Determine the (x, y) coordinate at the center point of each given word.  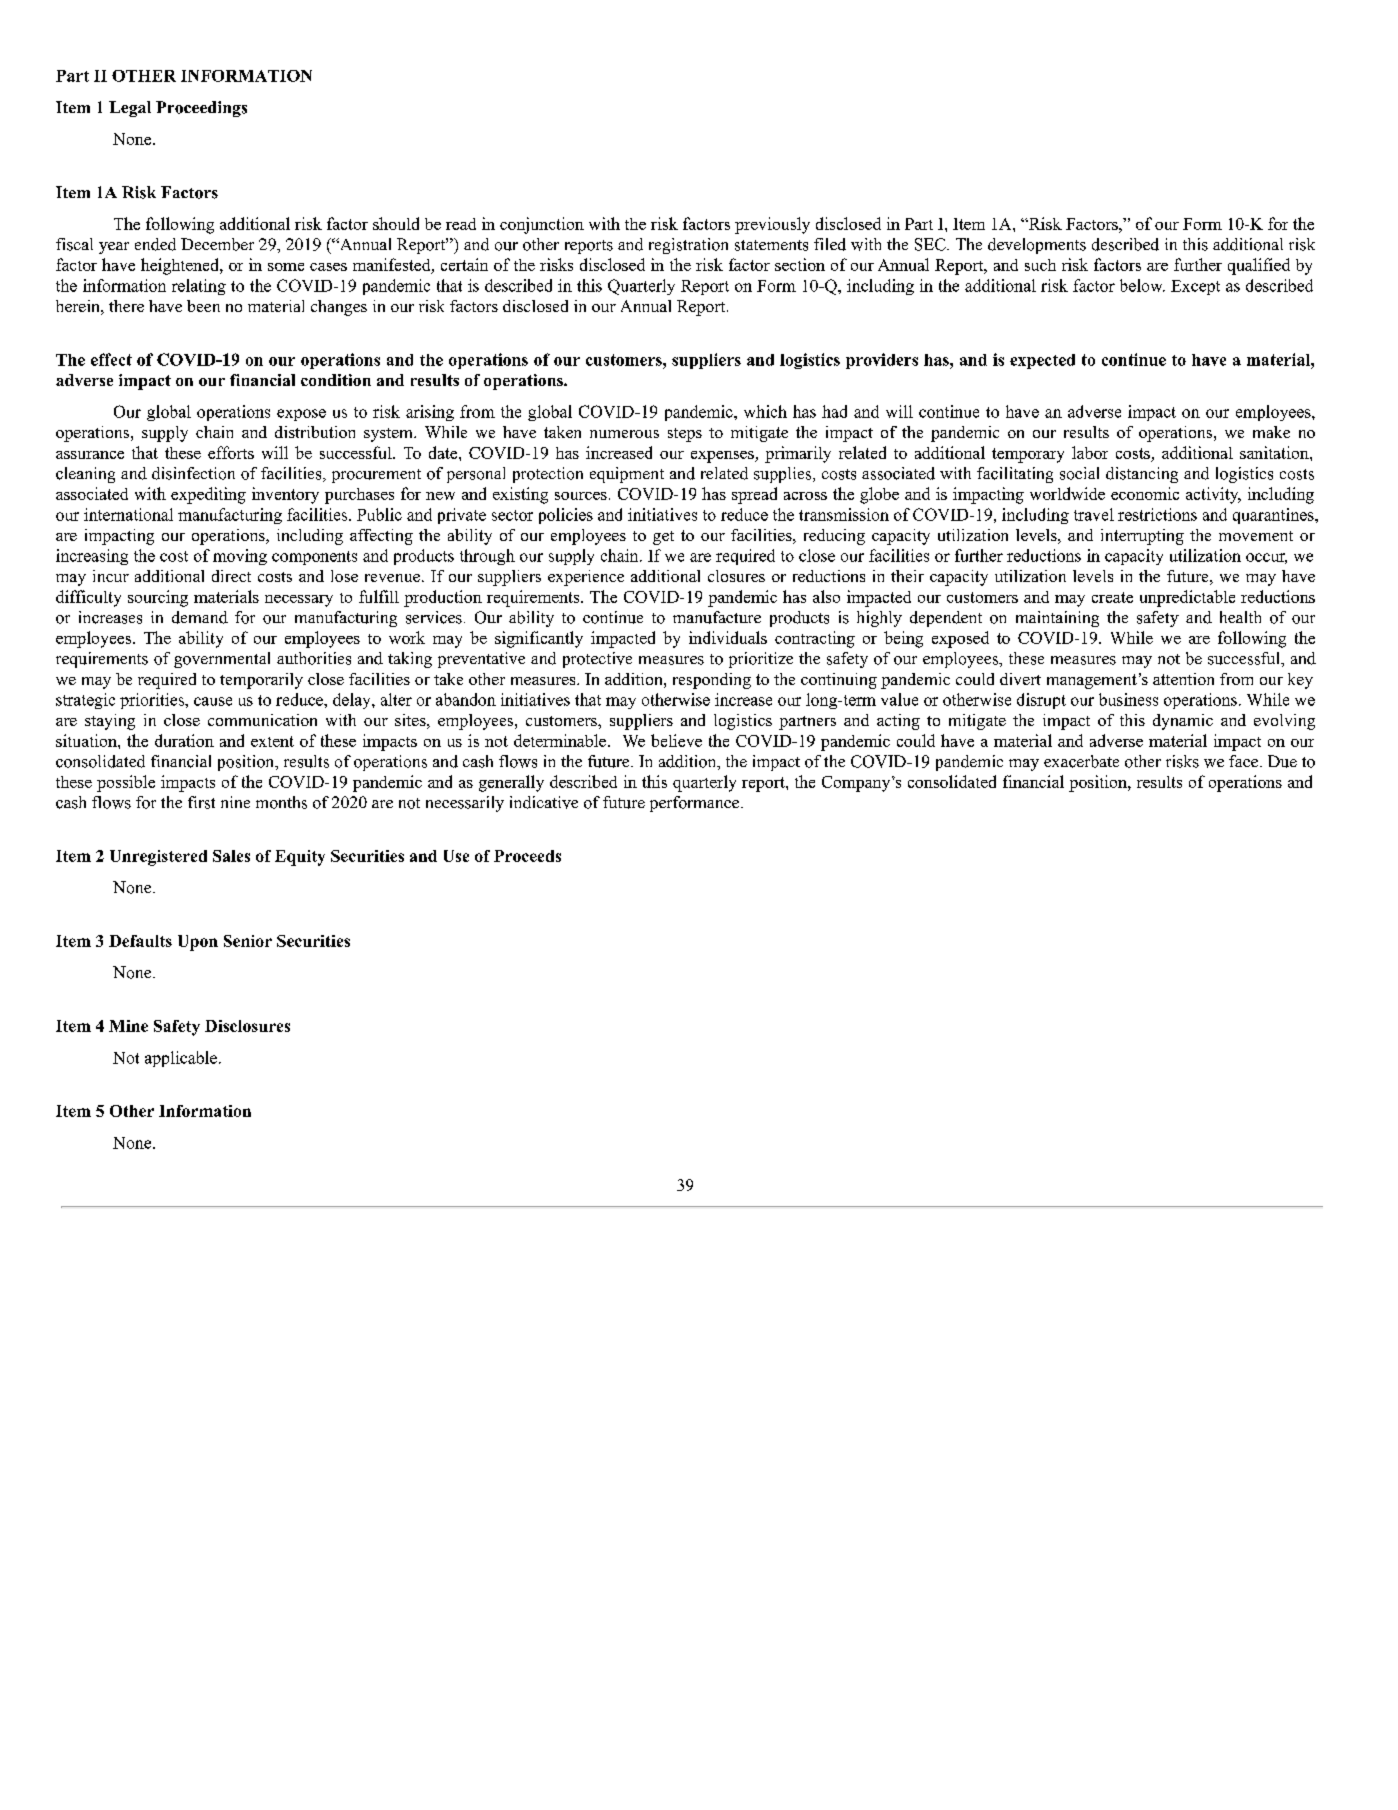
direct (231, 576)
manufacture (717, 617)
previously (772, 225)
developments (1037, 246)
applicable (181, 1059)
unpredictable (1187, 598)
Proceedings (201, 109)
